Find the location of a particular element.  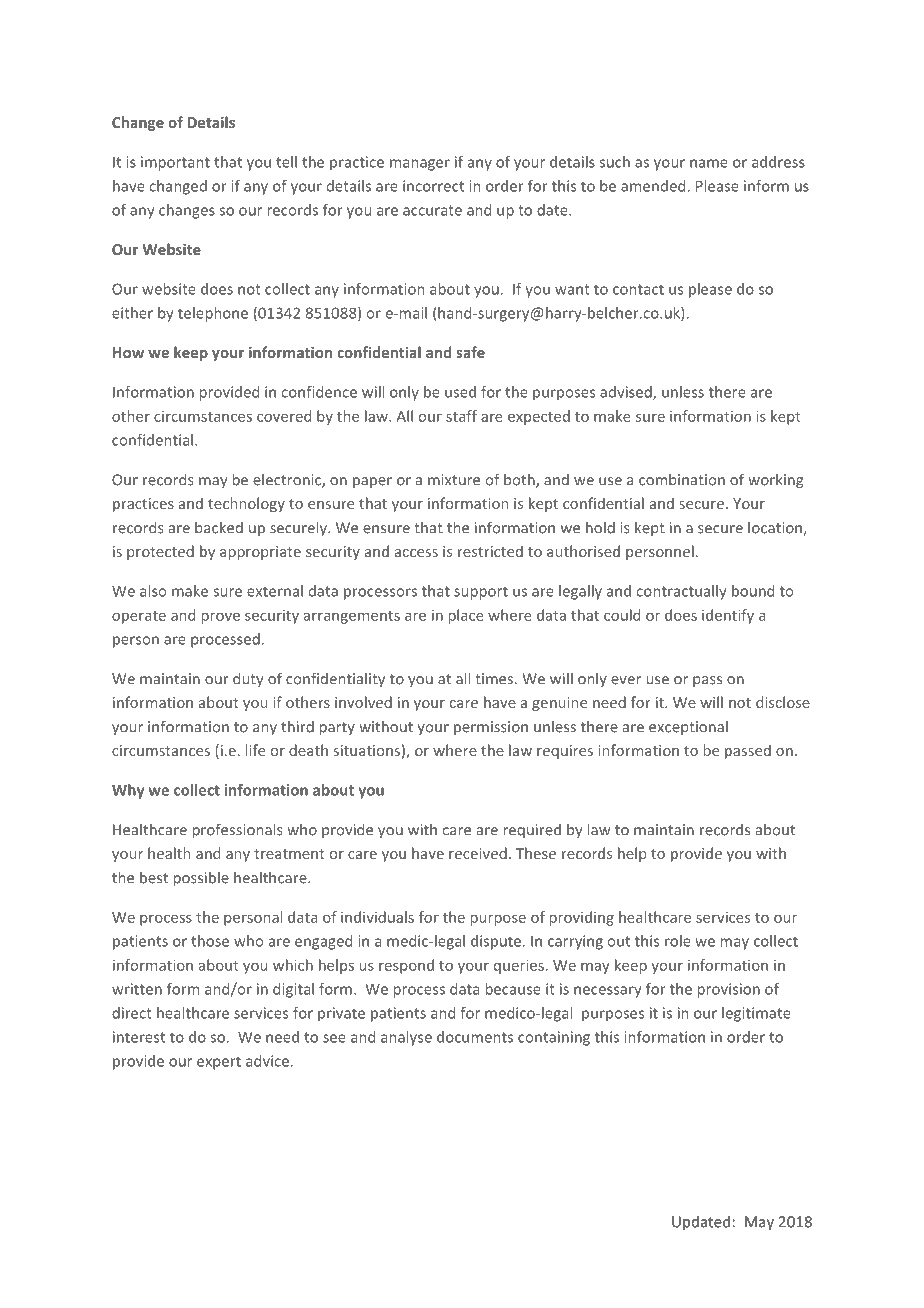

covered is located at coordinates (284, 416).
